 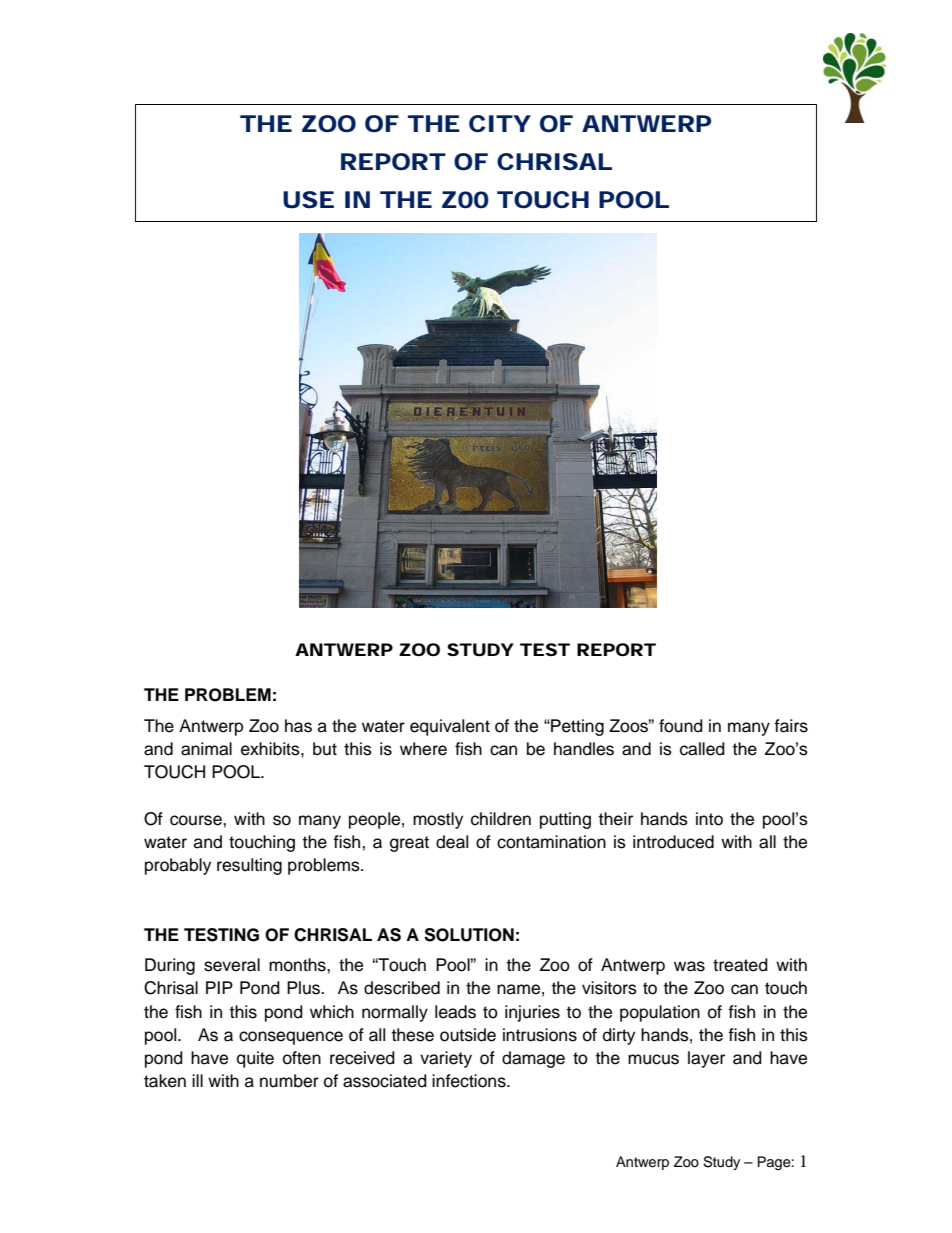 What do you see at coordinates (255, 1059) in the image?
I see `quite` at bounding box center [255, 1059].
